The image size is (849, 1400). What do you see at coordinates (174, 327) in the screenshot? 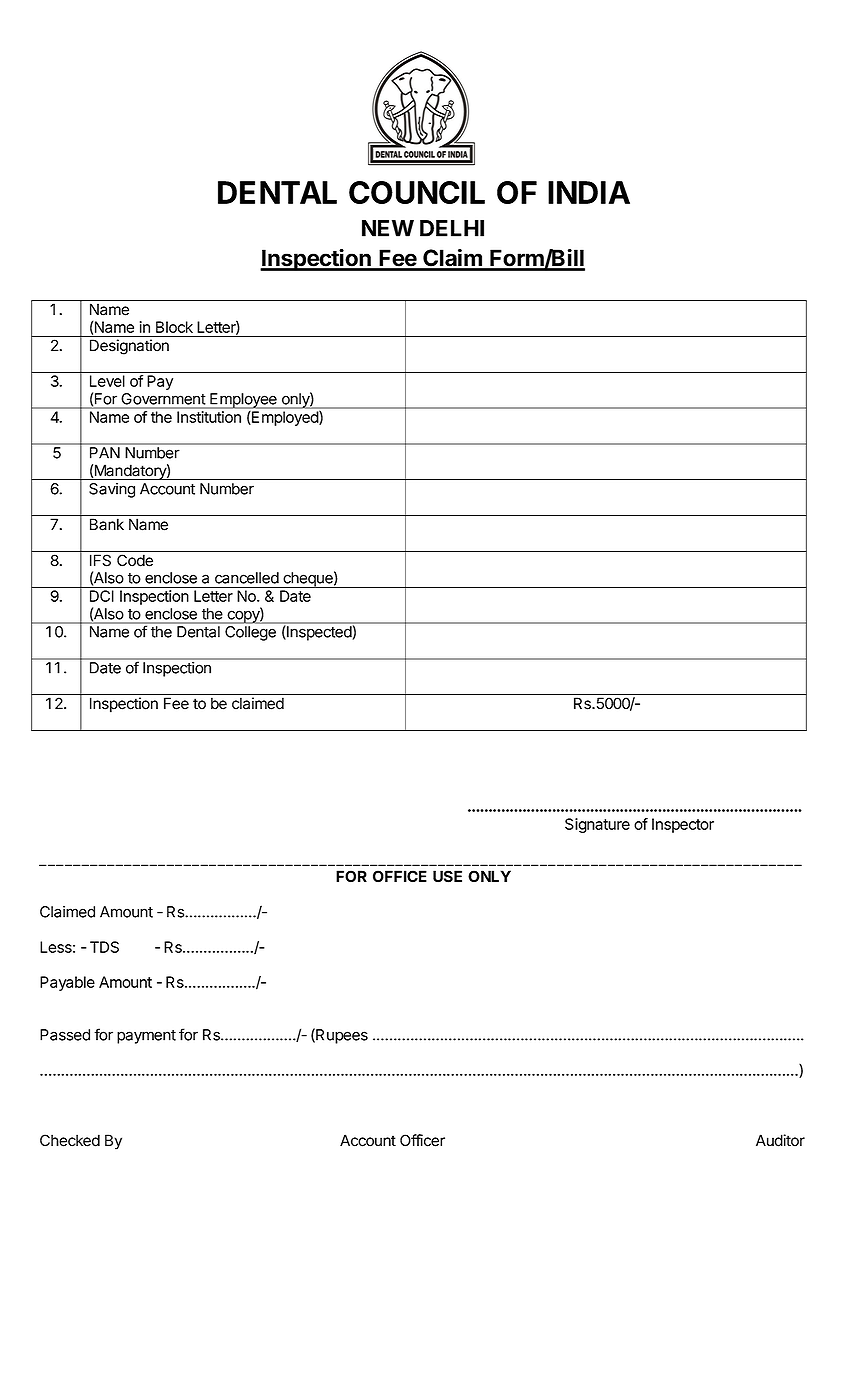
I see `Block` at bounding box center [174, 327].
